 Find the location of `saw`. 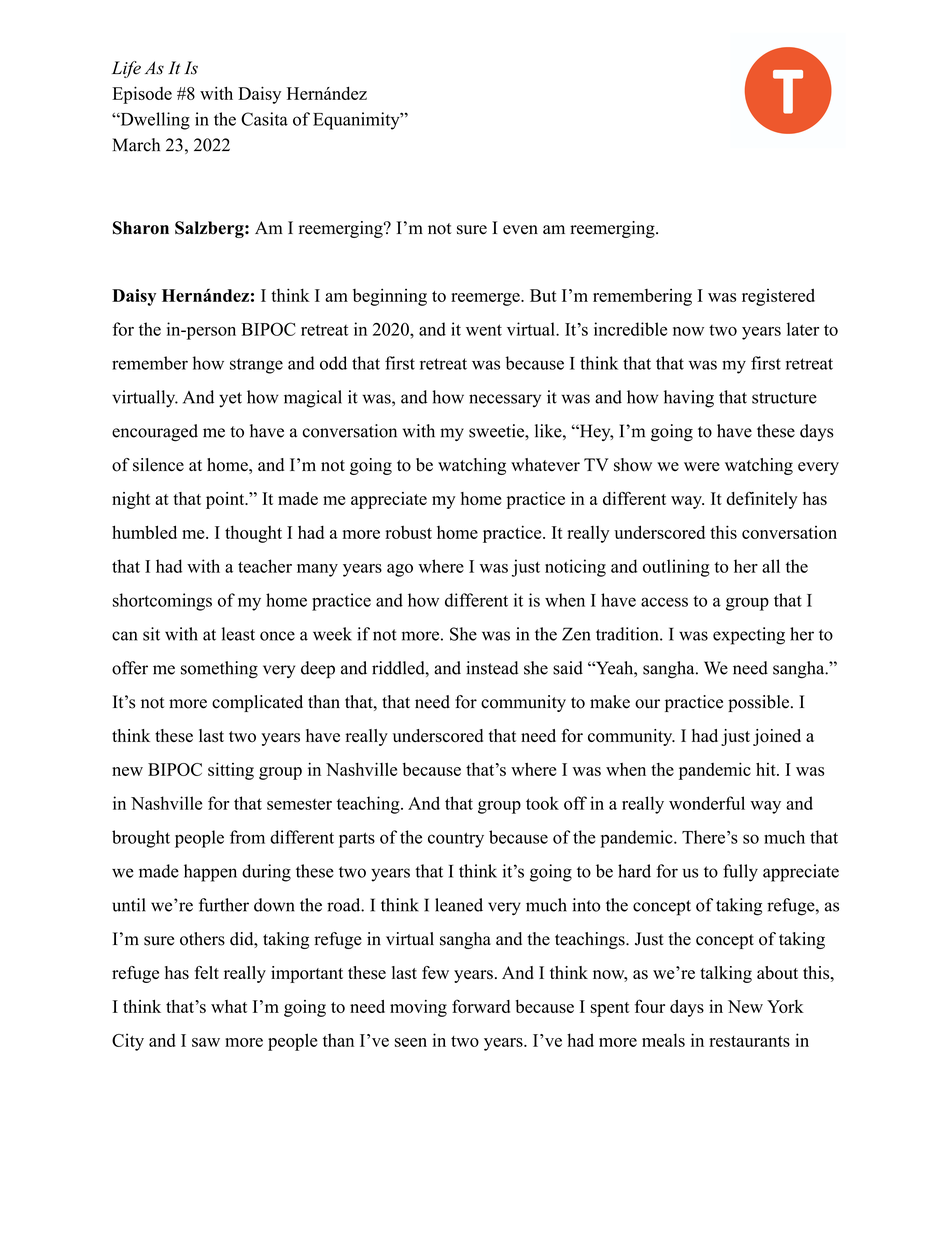

saw is located at coordinates (206, 1042).
